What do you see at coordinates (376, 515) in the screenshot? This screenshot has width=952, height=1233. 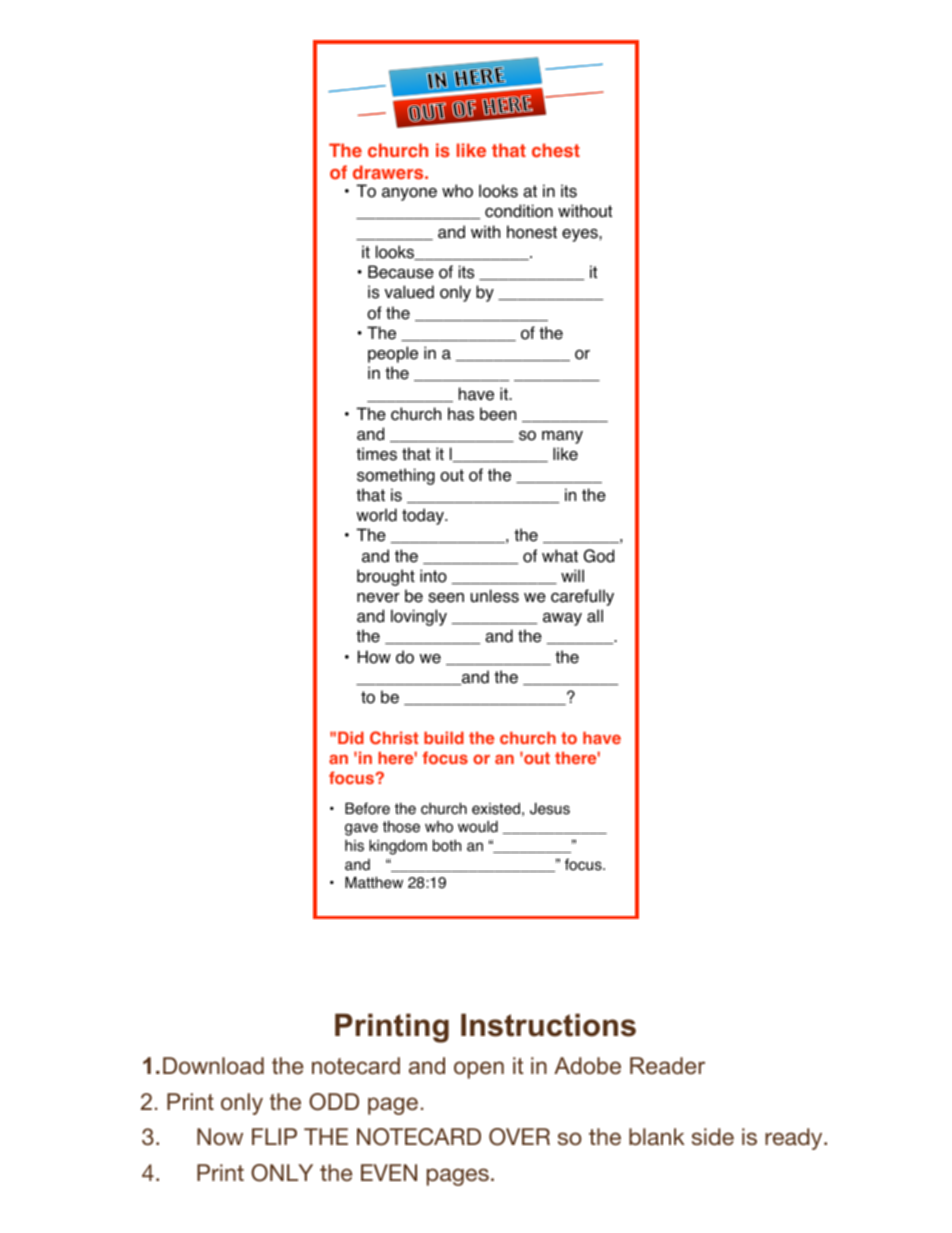 I see `world` at bounding box center [376, 515].
